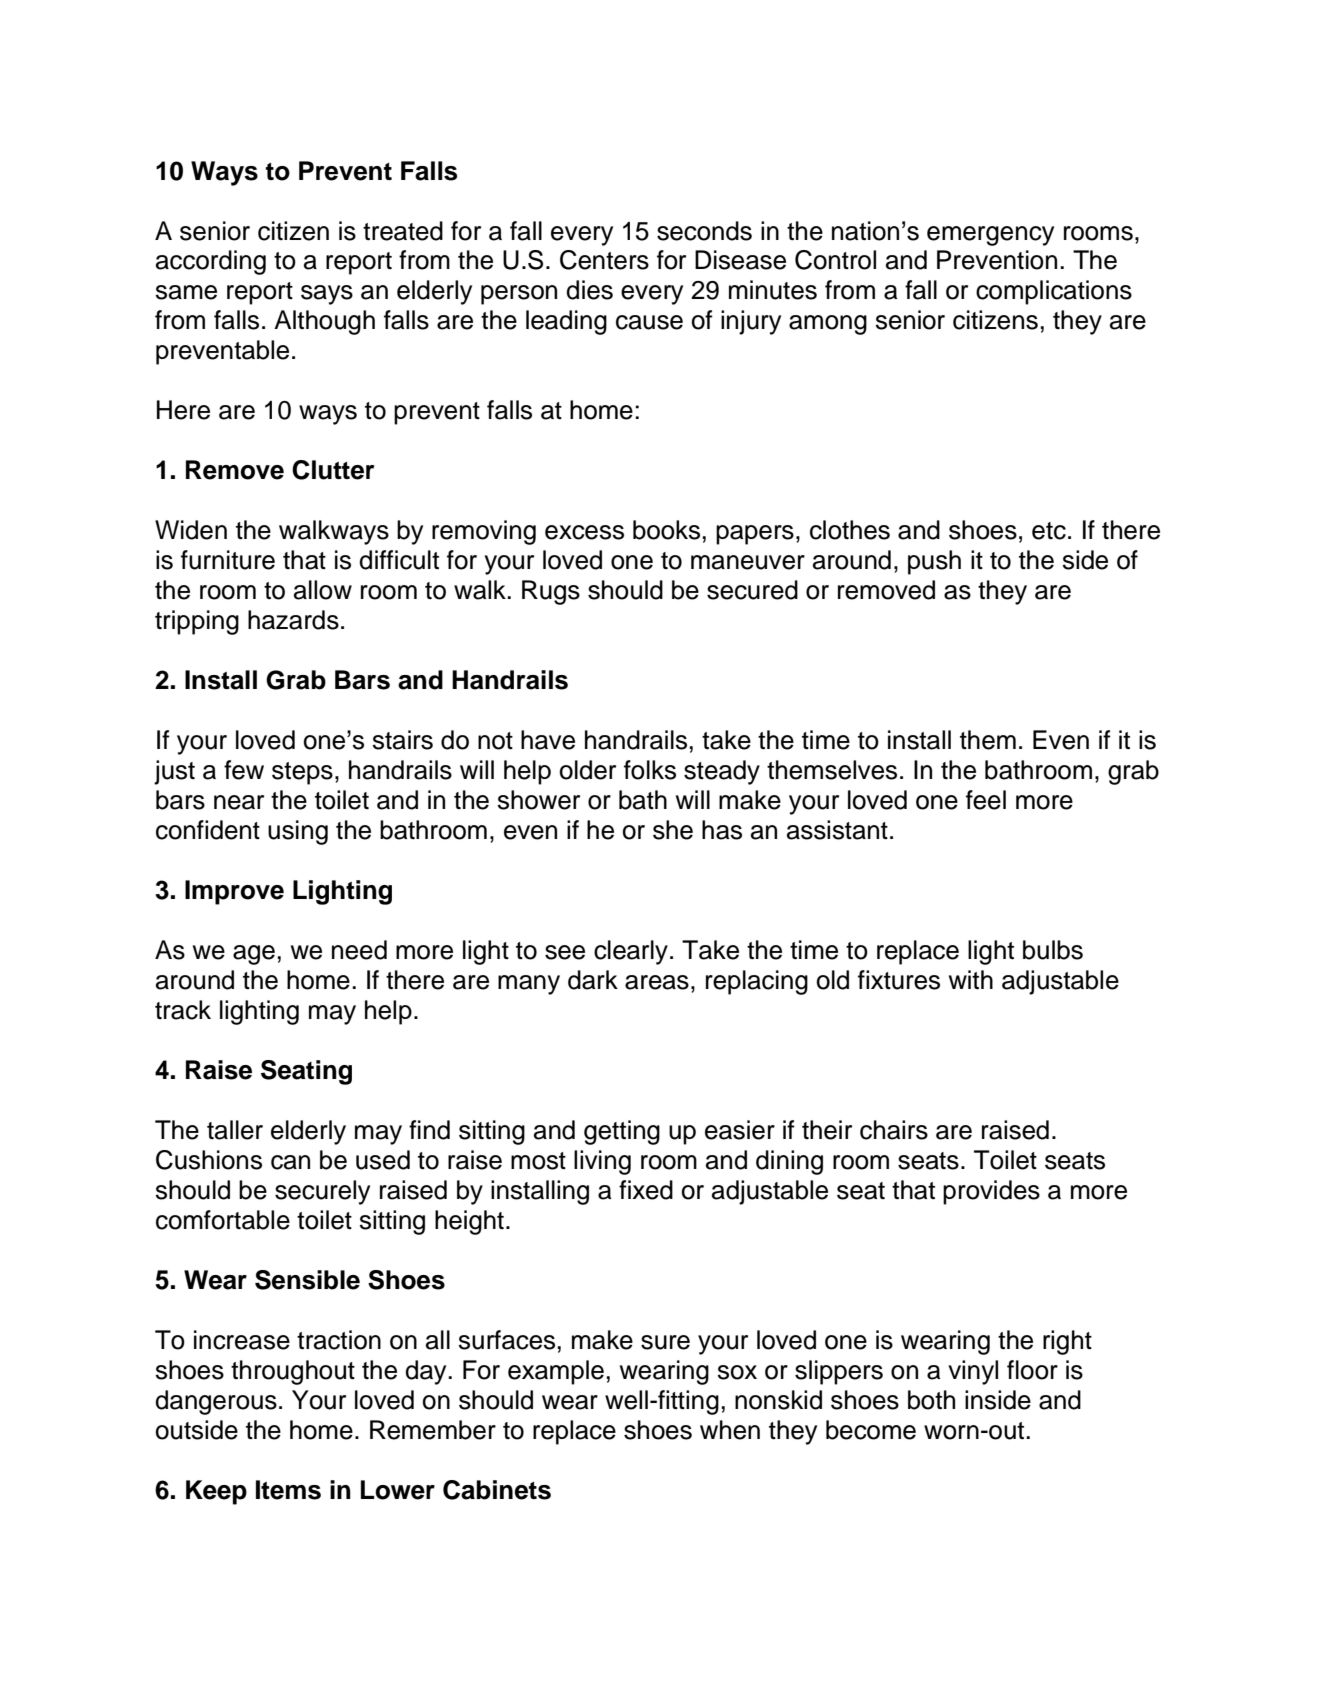 The width and height of the page is (1318, 1705). What do you see at coordinates (990, 236) in the page?
I see `emergency` at bounding box center [990, 236].
